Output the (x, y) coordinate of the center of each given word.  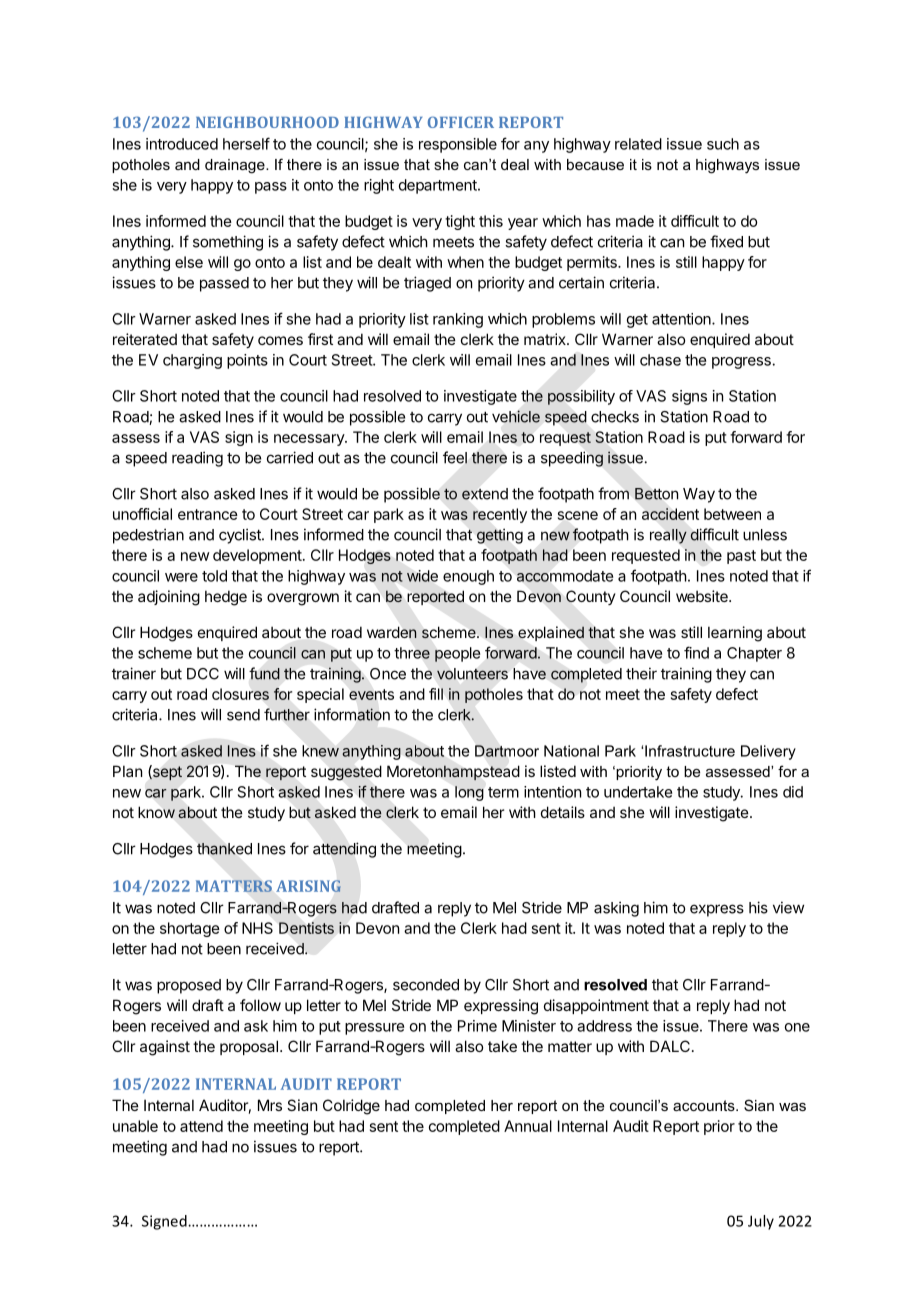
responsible (458, 145)
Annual (528, 1126)
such (723, 144)
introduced (182, 144)
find (696, 652)
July (761, 1222)
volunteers (472, 674)
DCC (203, 674)
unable (135, 1126)
